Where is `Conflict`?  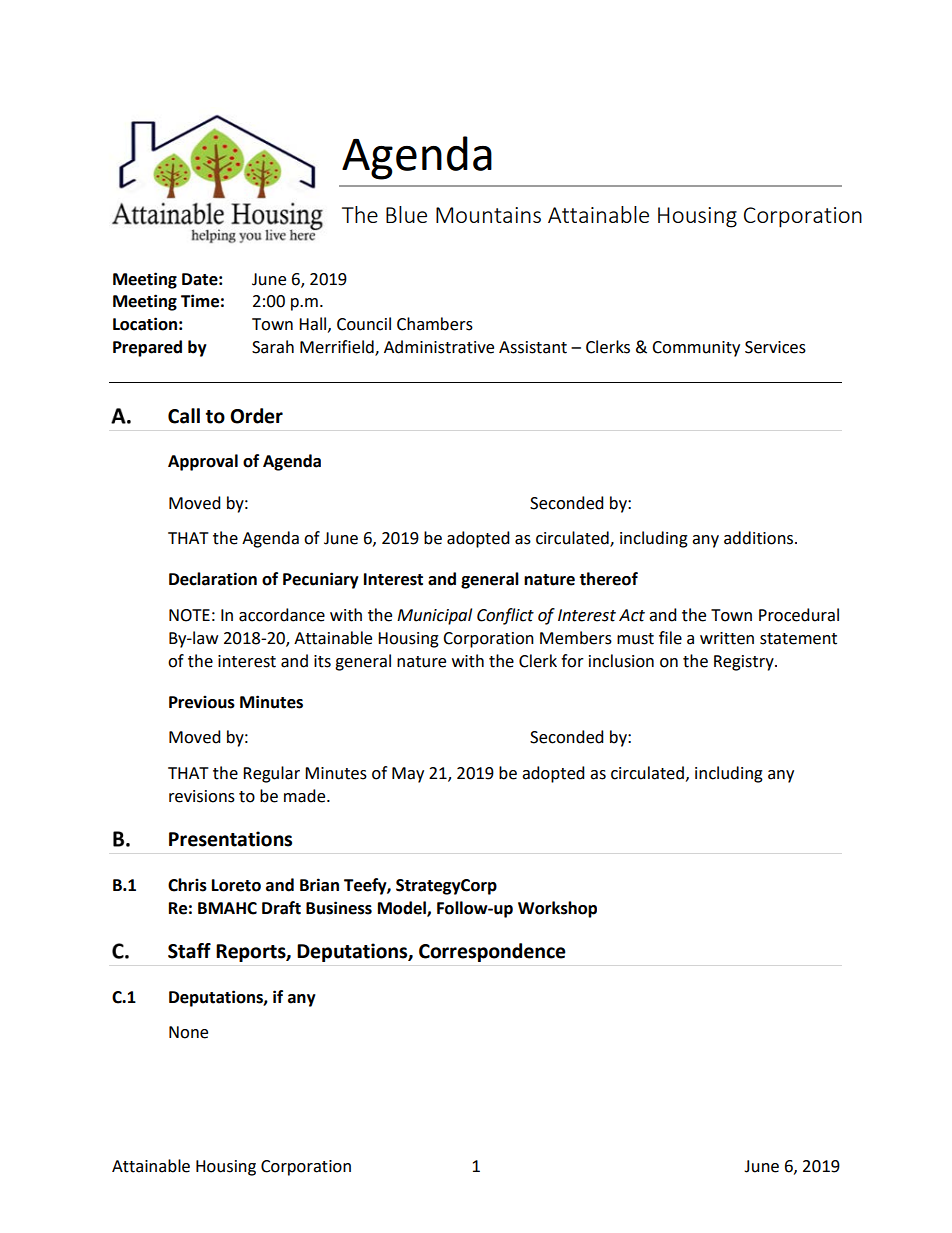 Conflict is located at coordinates (505, 616).
